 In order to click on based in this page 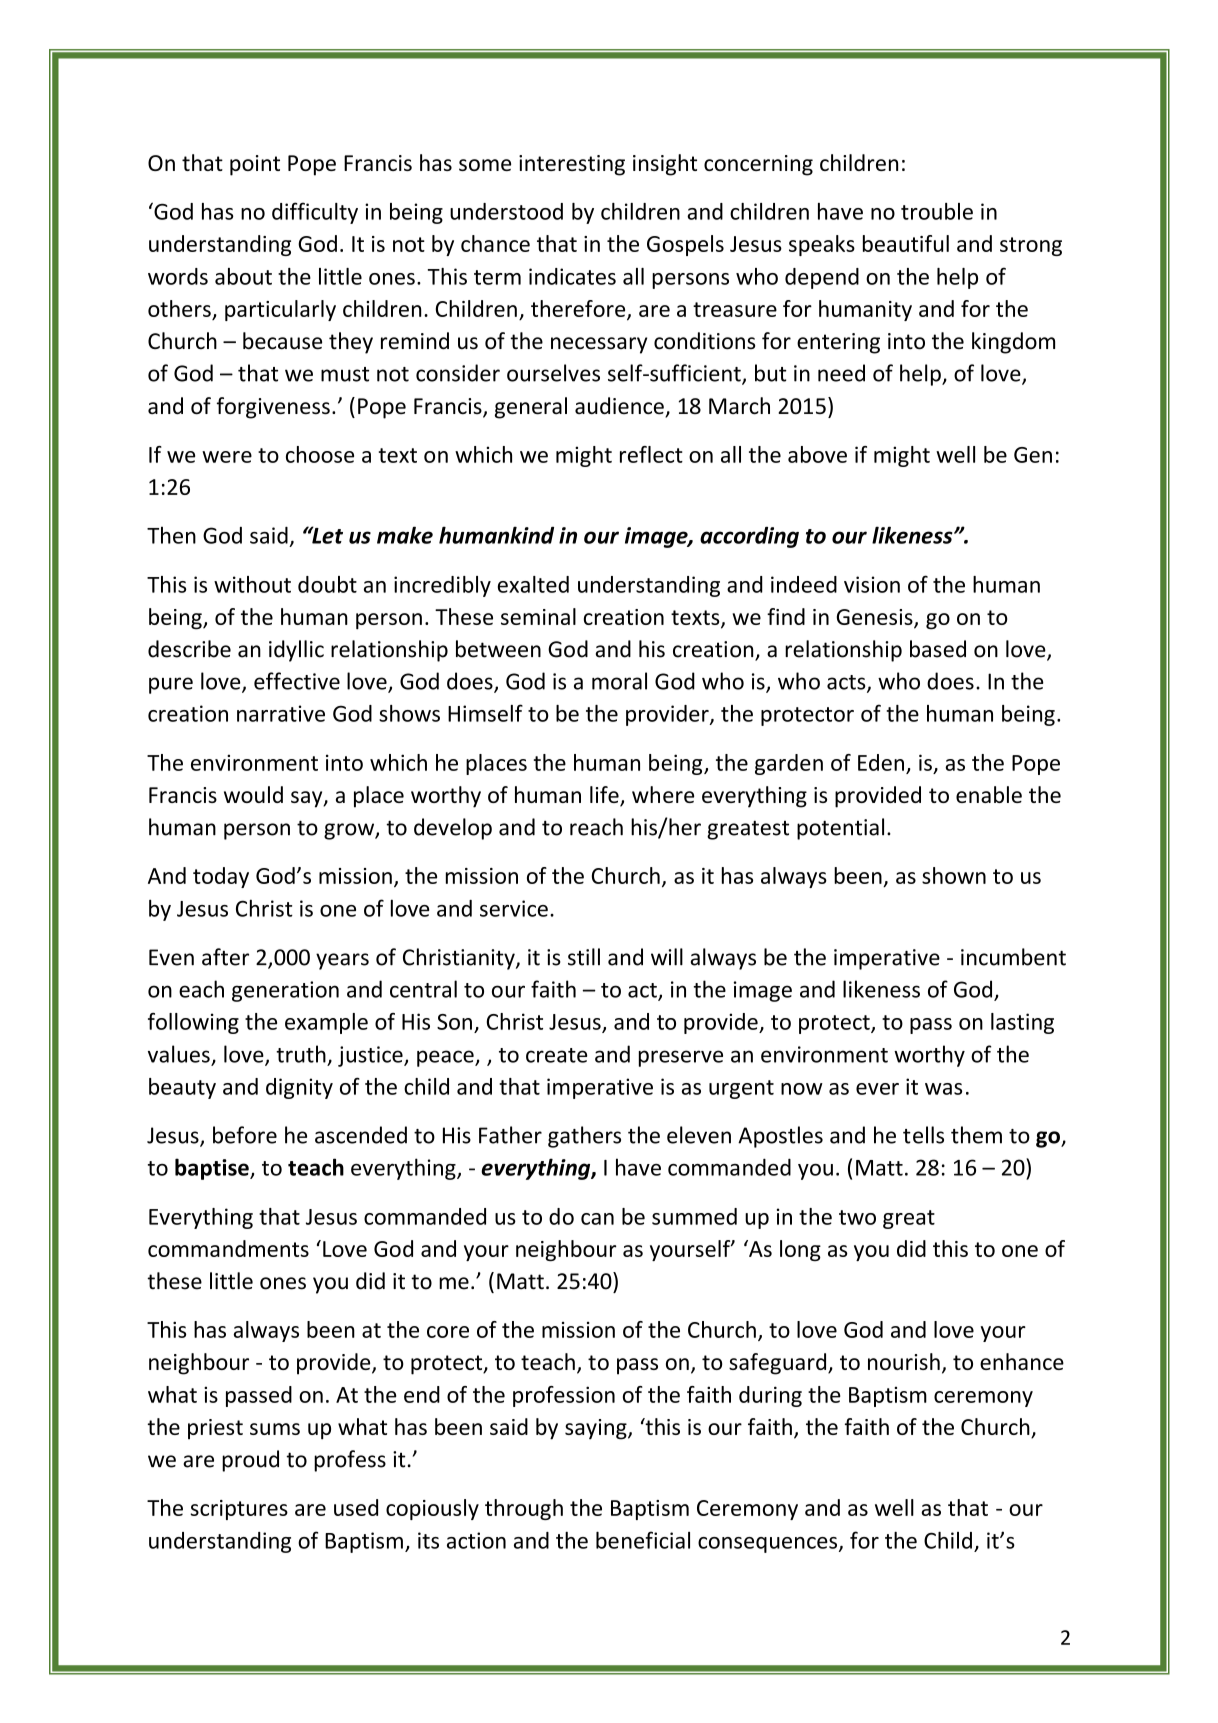, I will do `click(938, 649)`.
